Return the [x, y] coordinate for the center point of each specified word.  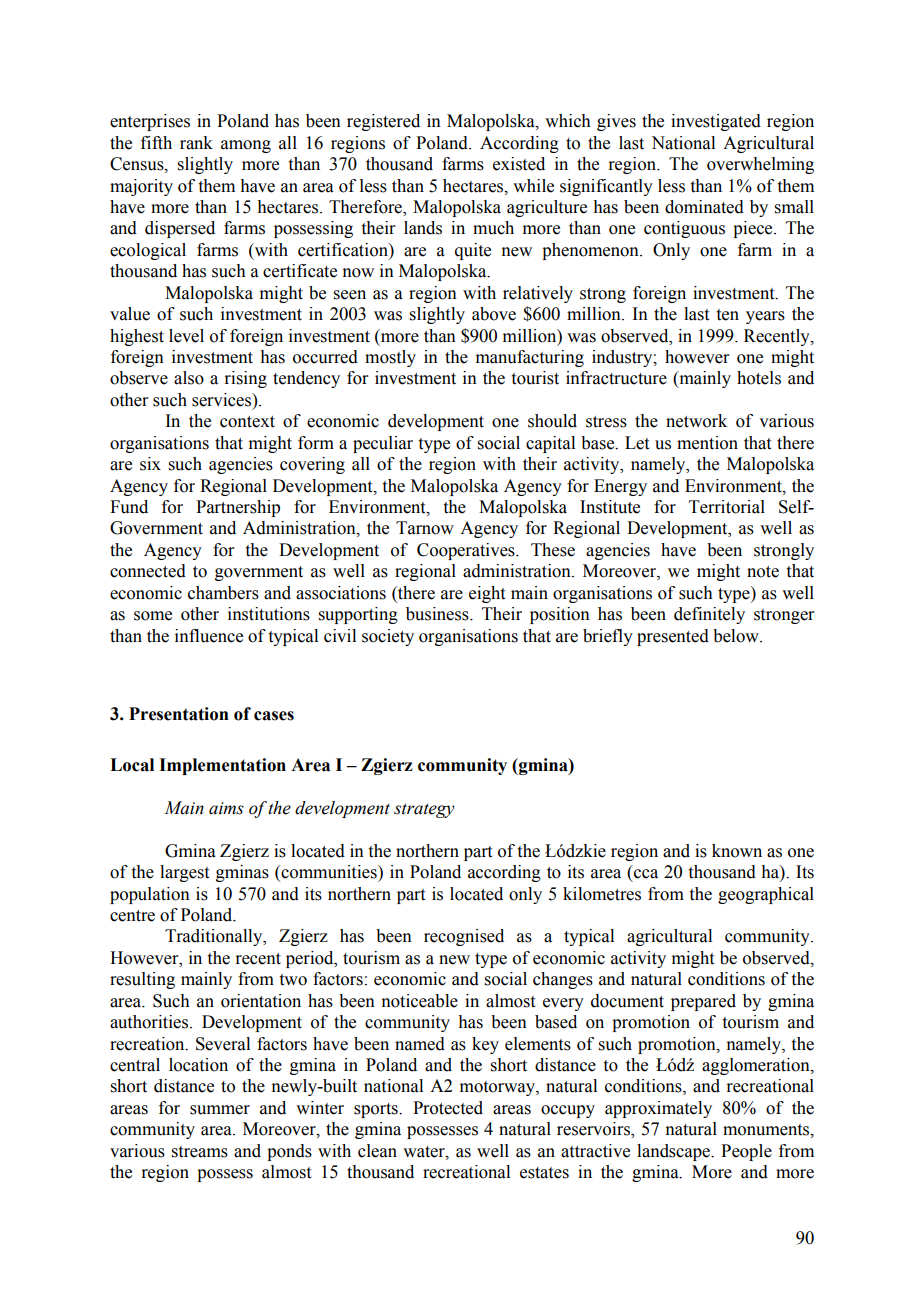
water [425, 1152]
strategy [424, 811]
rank [196, 143]
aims [226, 808]
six [150, 464]
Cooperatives [467, 551]
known [737, 851]
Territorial [727, 507]
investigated [716, 122]
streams [200, 1152]
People [746, 1152]
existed [519, 164]
